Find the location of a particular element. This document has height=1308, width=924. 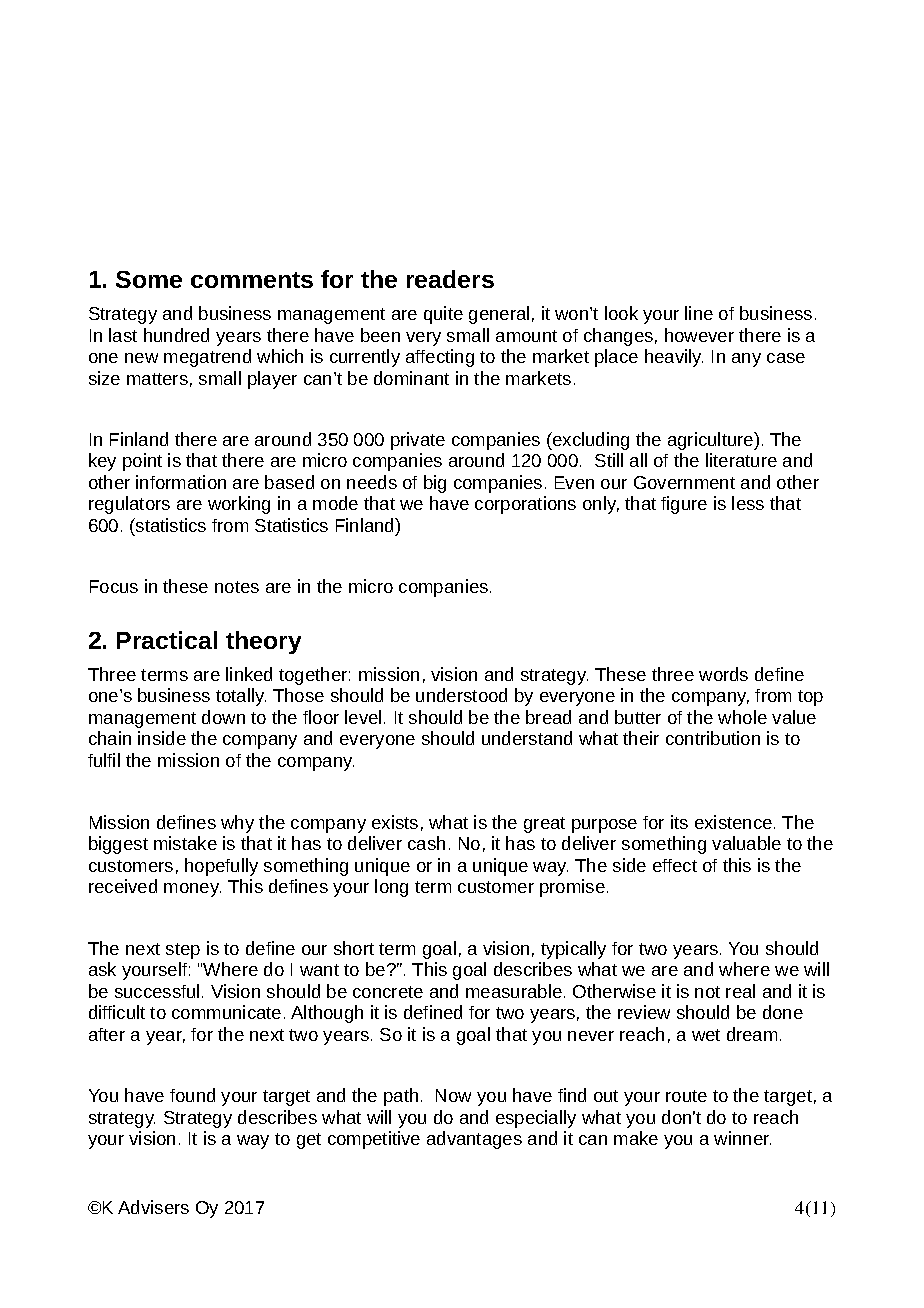

line is located at coordinates (699, 313).
